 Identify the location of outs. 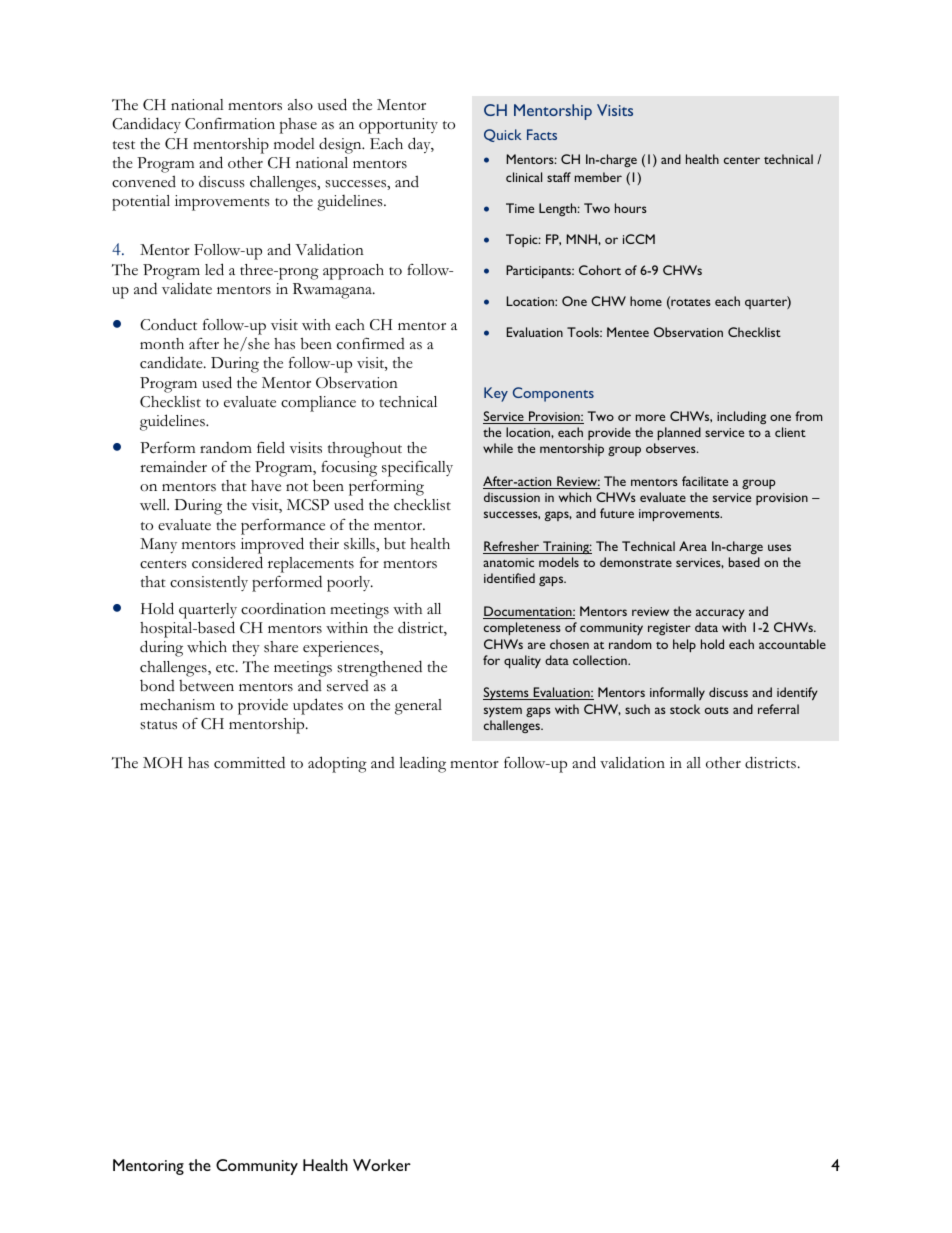
(717, 710).
